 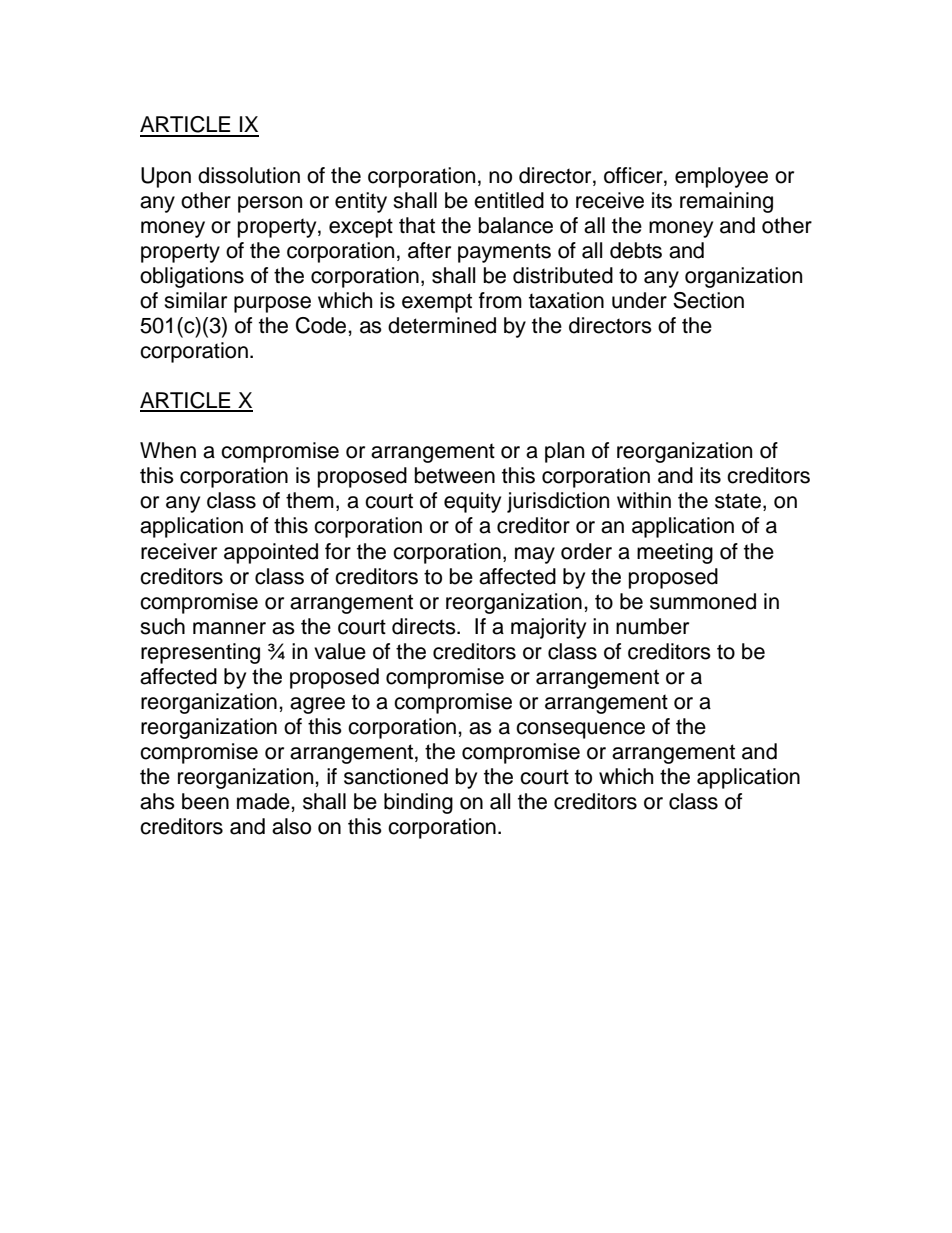 I want to click on entitled, so click(x=509, y=200).
